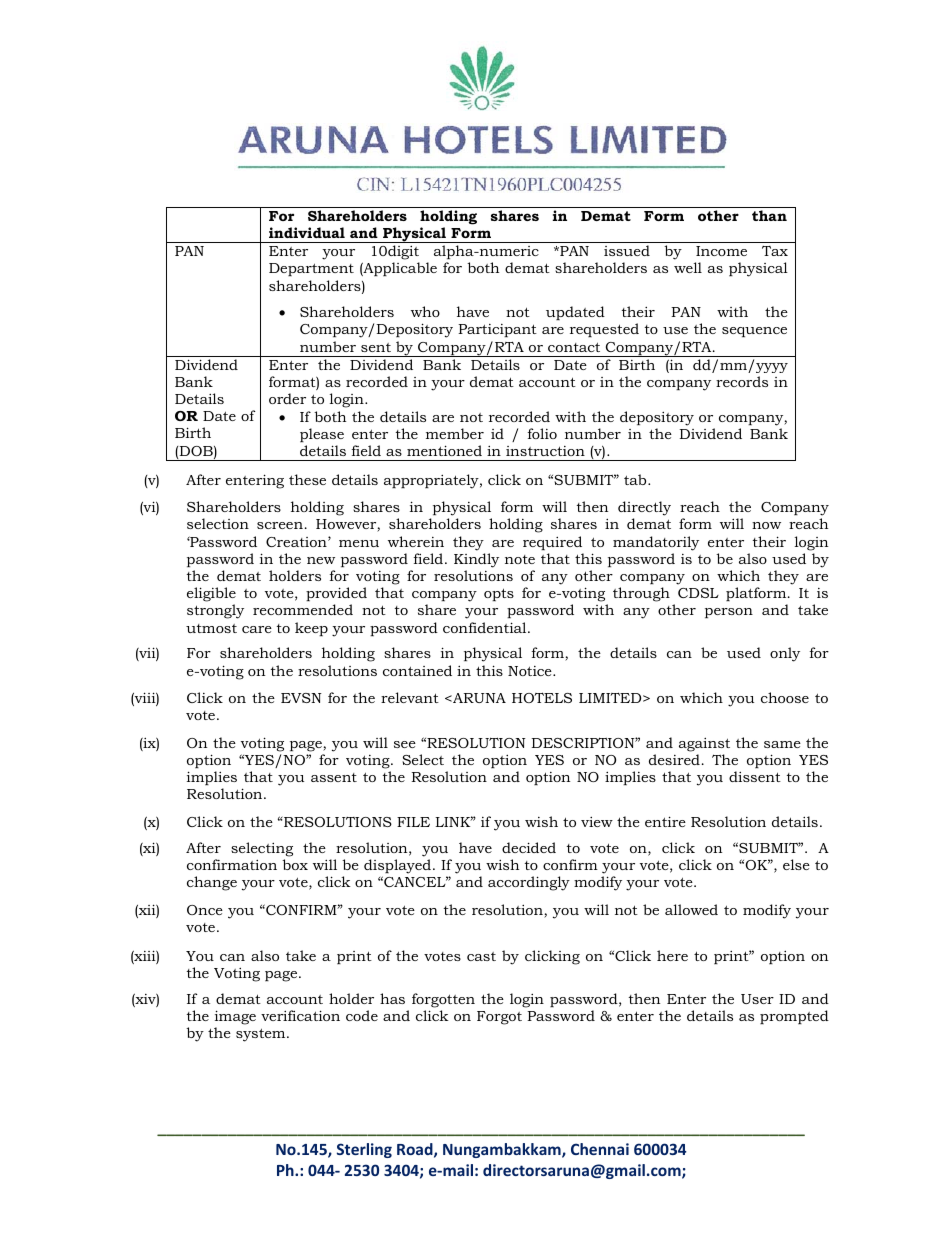  What do you see at coordinates (721, 251) in the image?
I see `Income` at bounding box center [721, 251].
